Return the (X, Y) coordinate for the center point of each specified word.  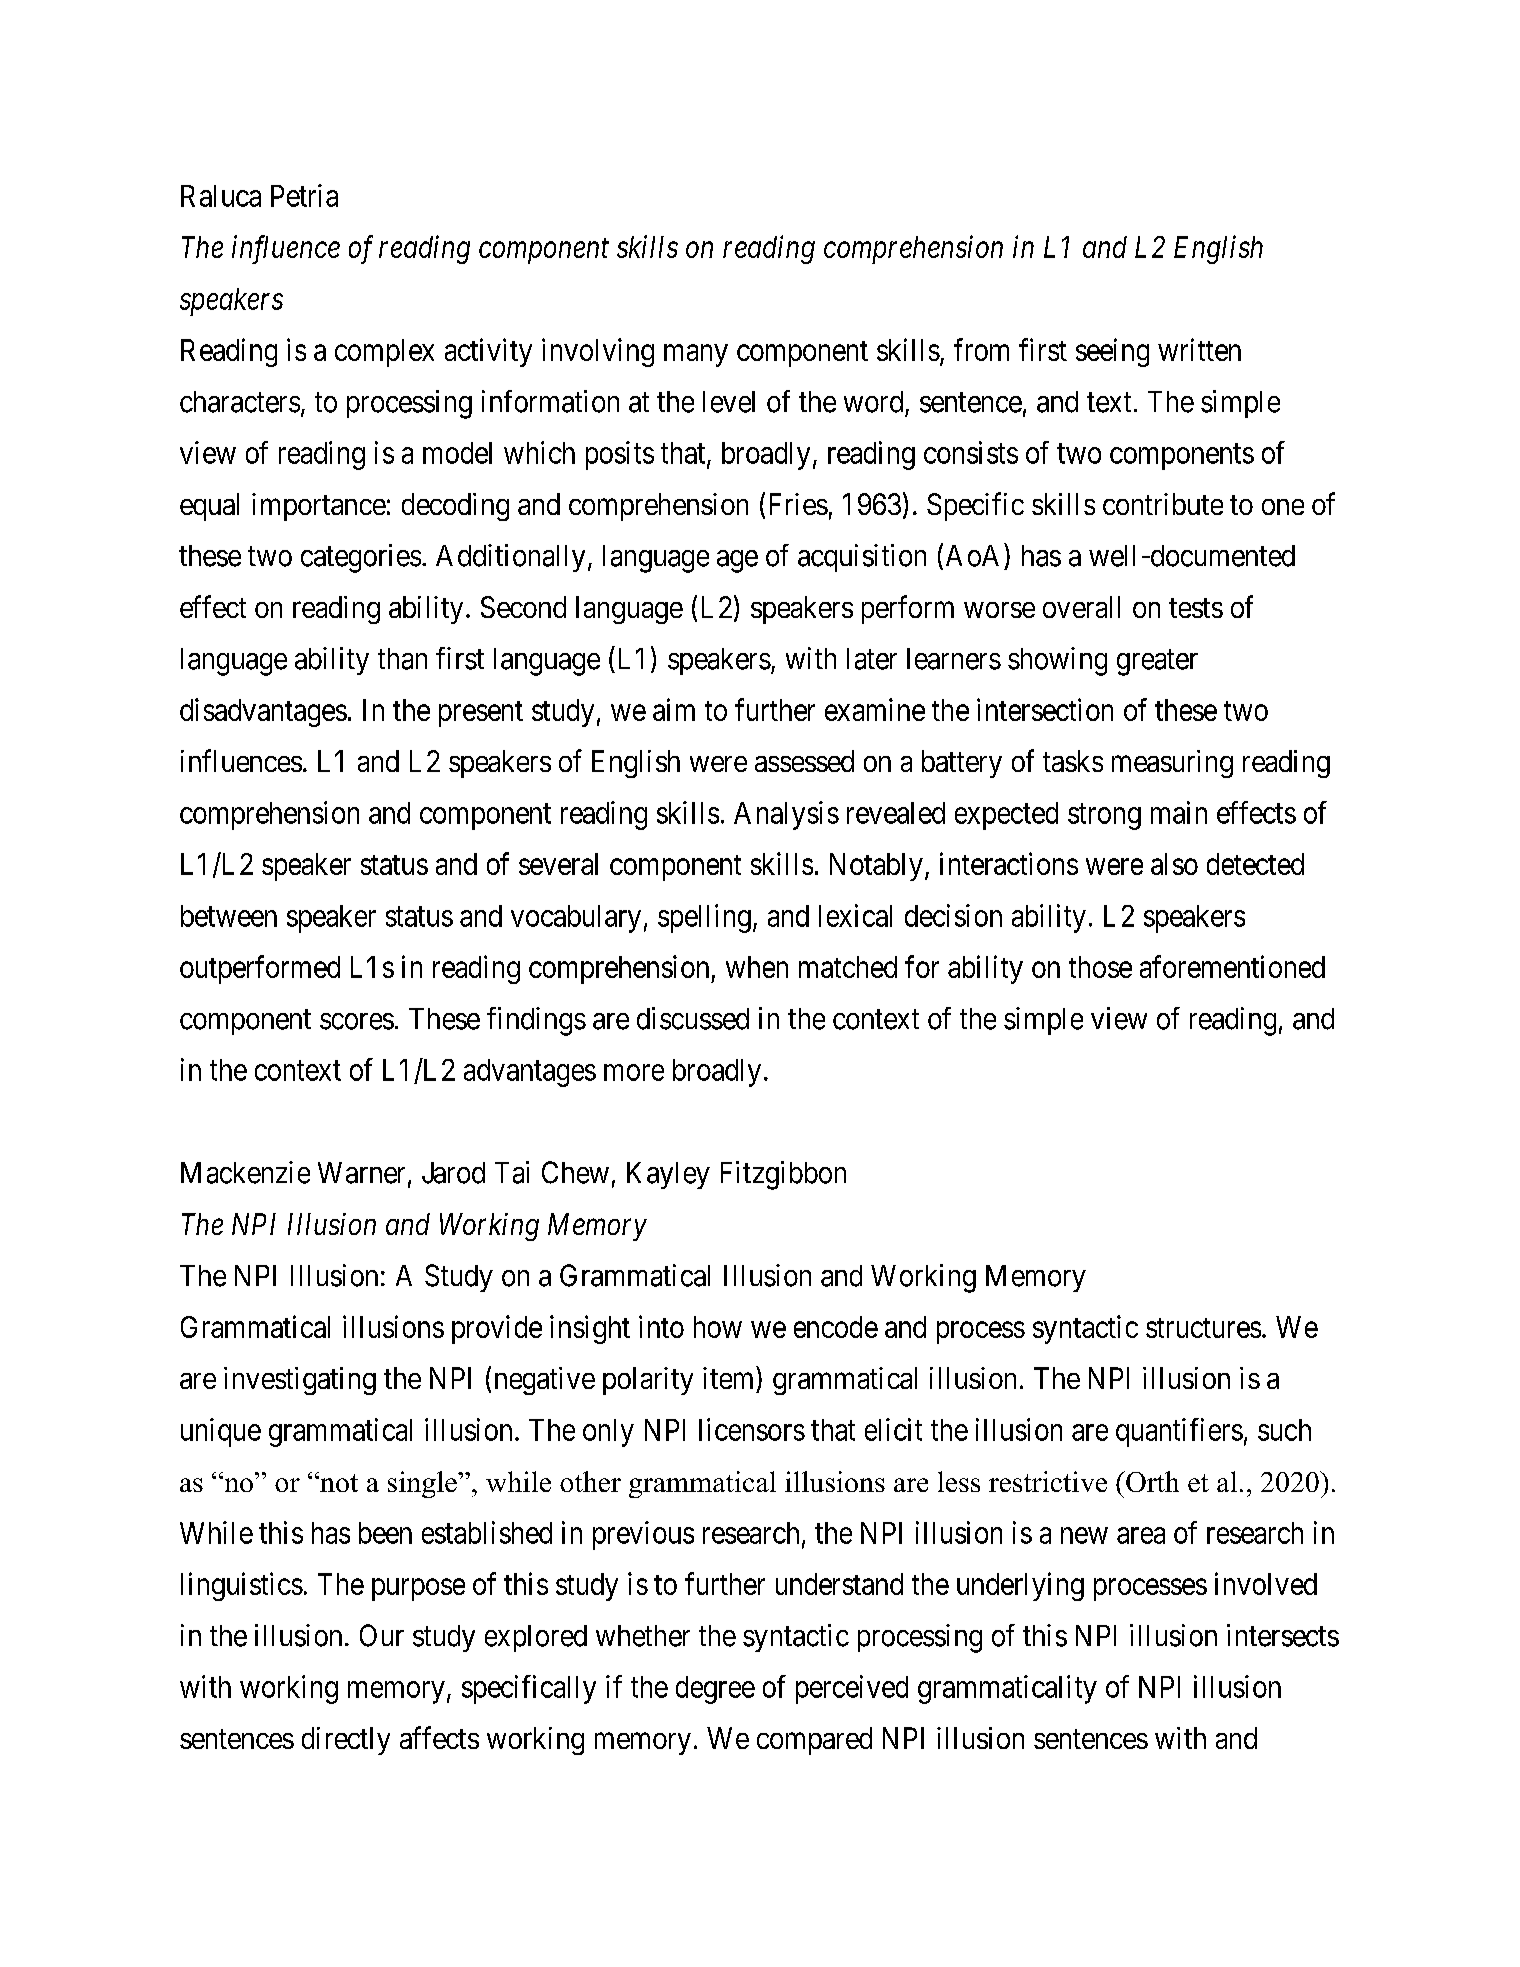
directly (346, 1741)
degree (715, 1690)
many (696, 355)
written (1199, 349)
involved (1266, 1583)
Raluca (221, 196)
